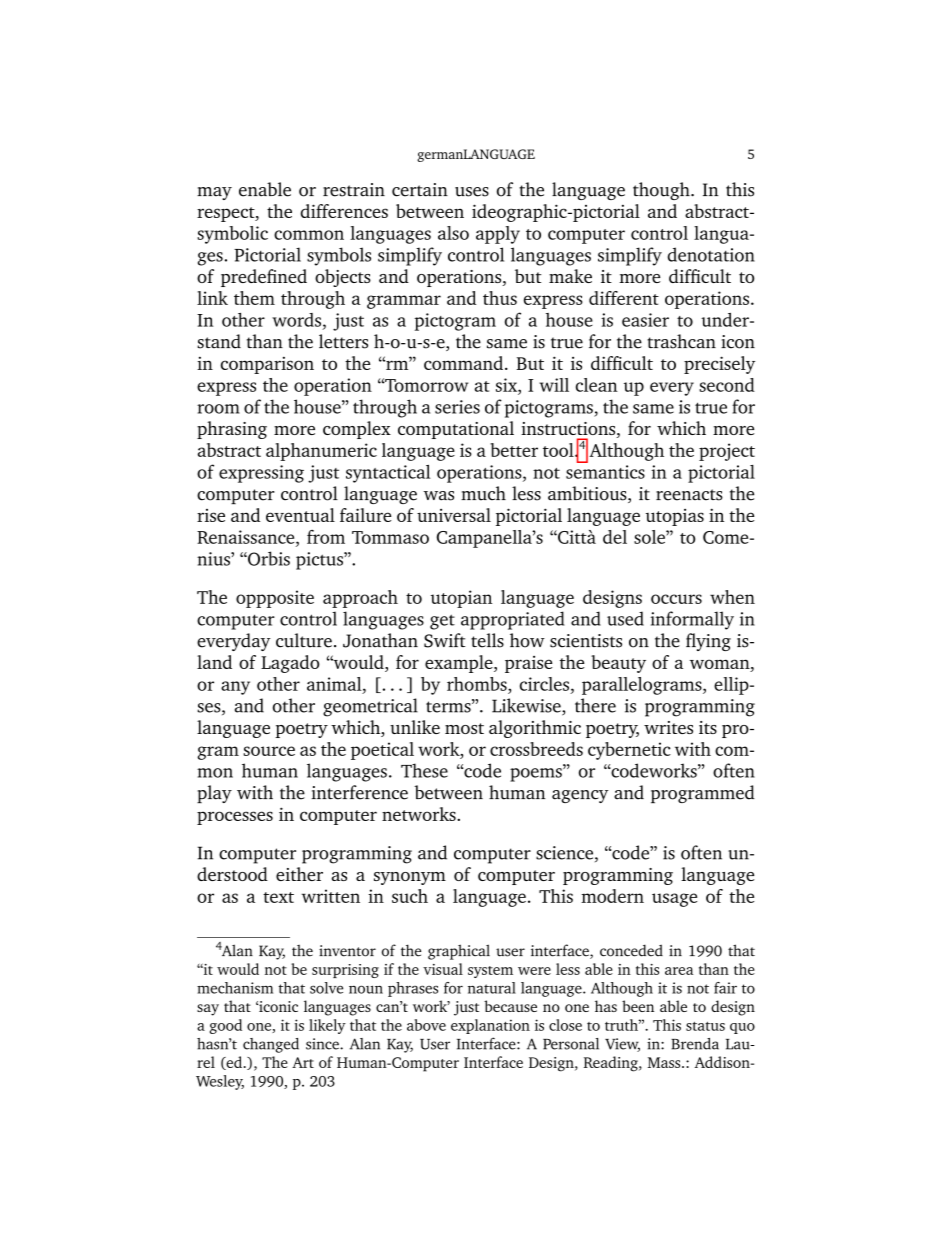 The height and width of the screenshot is (1233, 952). I want to click on denotation, so click(711, 254).
